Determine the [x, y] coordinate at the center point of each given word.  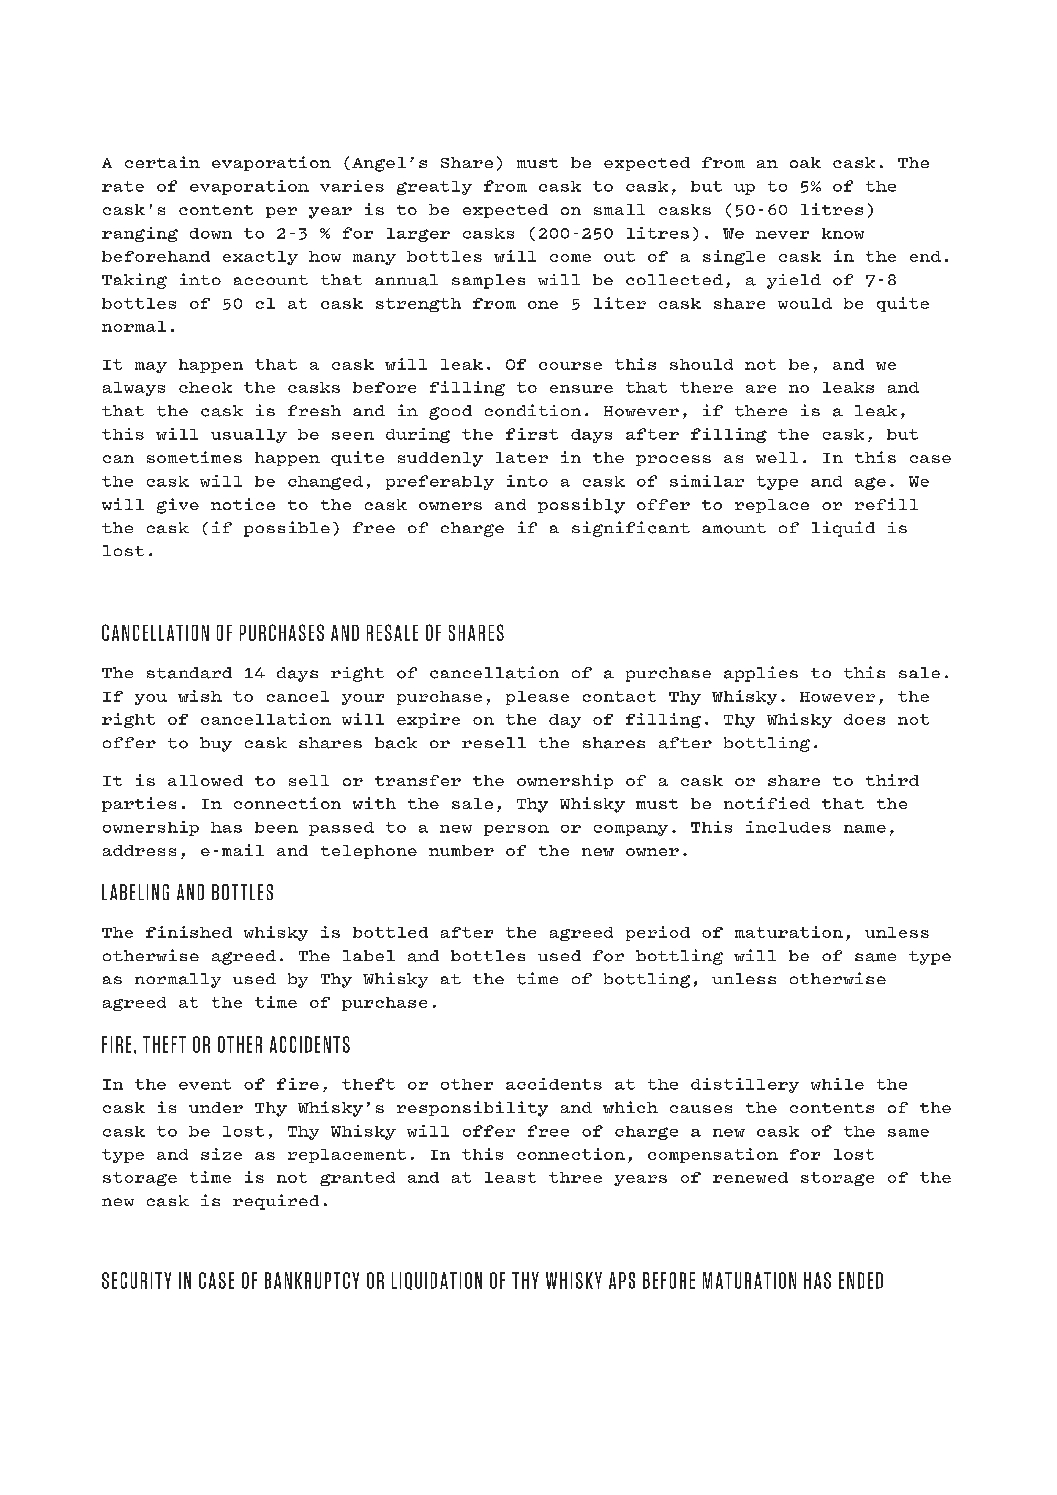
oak [805, 162]
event [205, 1084]
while [837, 1084]
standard [189, 673]
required [276, 1202]
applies [761, 674]
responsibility [472, 1109]
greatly [434, 188]
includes [788, 827]
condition [533, 410]
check [205, 387]
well [777, 457]
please [537, 698]
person [516, 830]
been [276, 827]
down [211, 233]
